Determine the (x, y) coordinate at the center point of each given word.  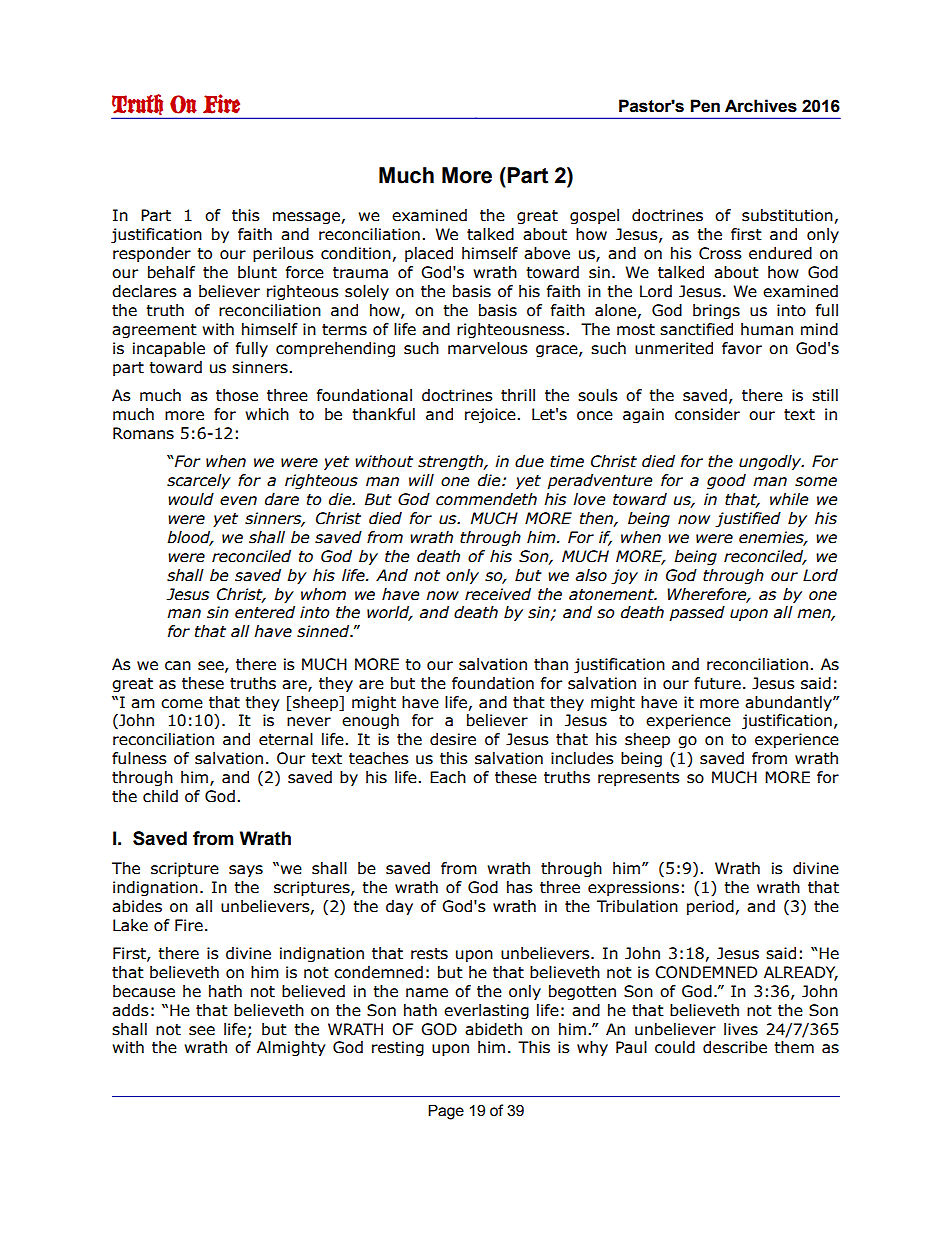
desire (453, 739)
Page (446, 1112)
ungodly (771, 462)
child (160, 796)
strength (451, 462)
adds (130, 1010)
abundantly (789, 703)
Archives (761, 106)
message (306, 218)
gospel (594, 216)
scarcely (199, 481)
